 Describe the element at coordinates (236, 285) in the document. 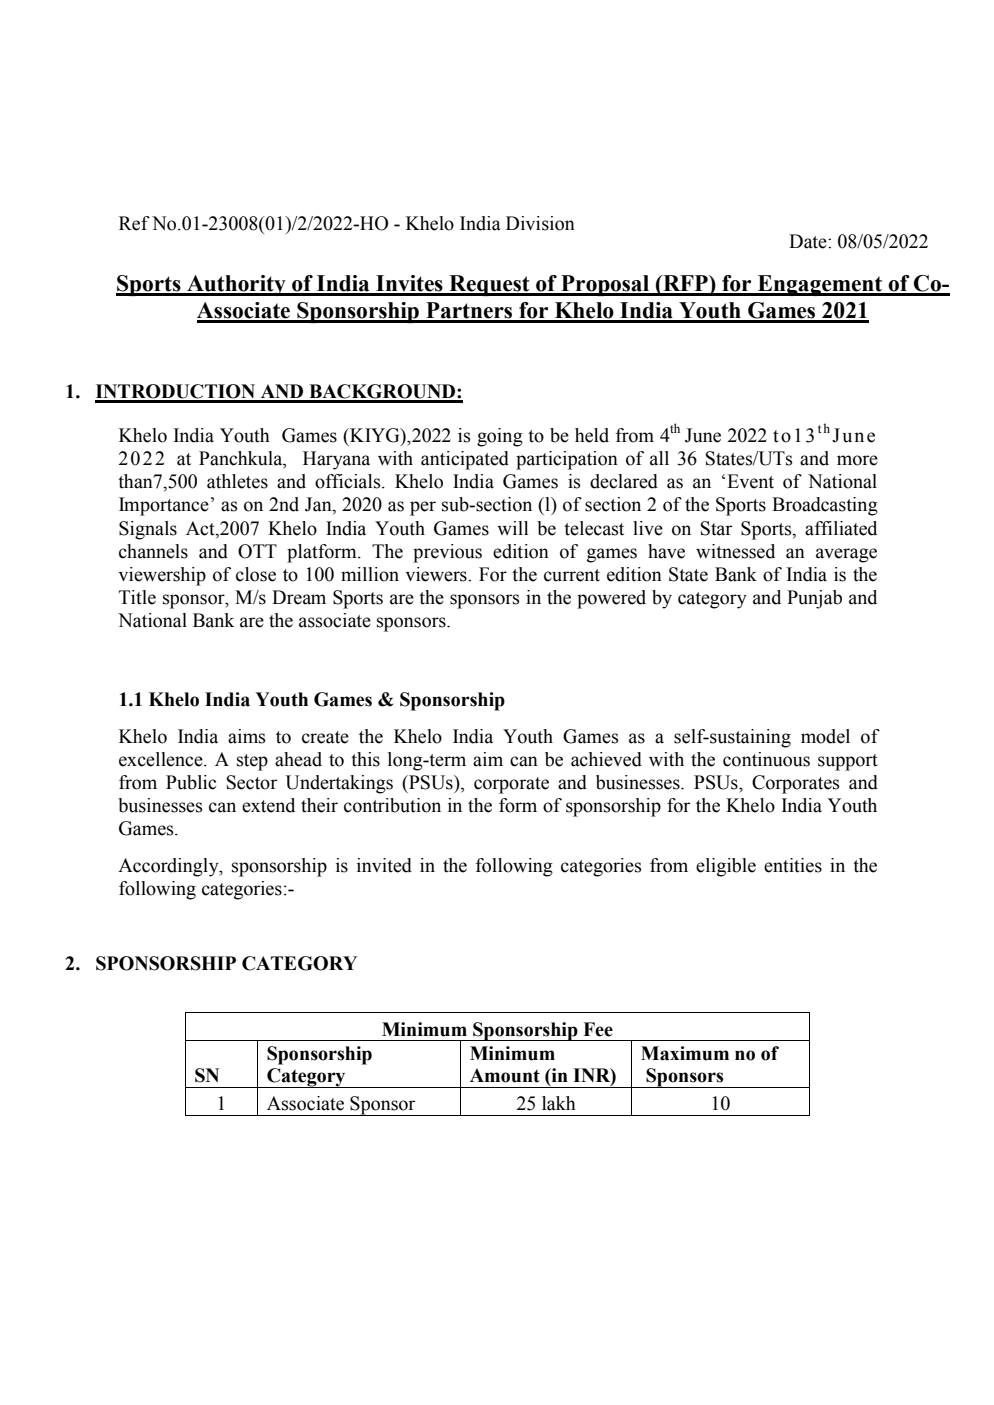

I see `Authority` at that location.
